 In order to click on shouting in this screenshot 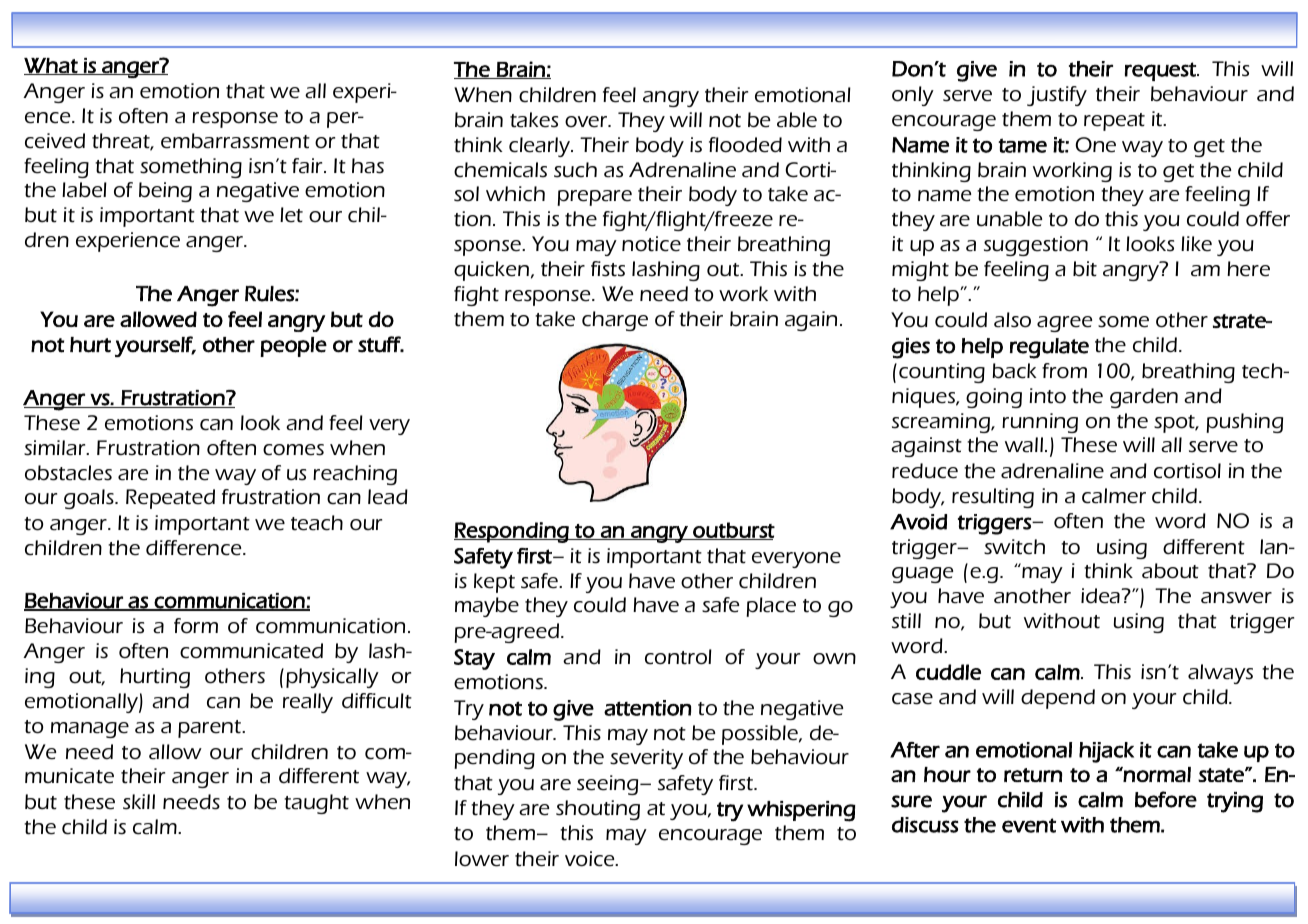, I will do `click(598, 810)`.
